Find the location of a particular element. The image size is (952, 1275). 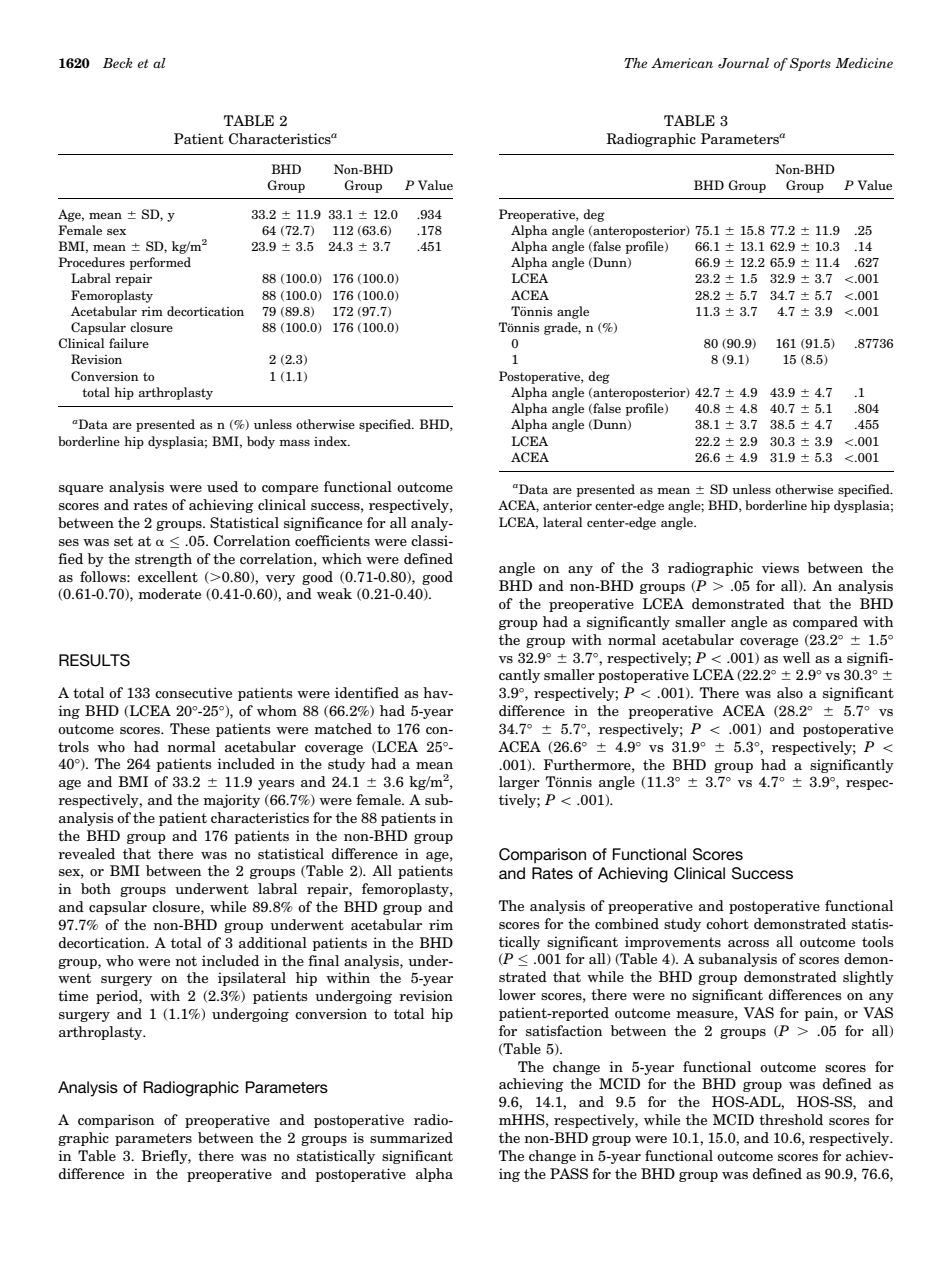

weak is located at coordinates (334, 593).
